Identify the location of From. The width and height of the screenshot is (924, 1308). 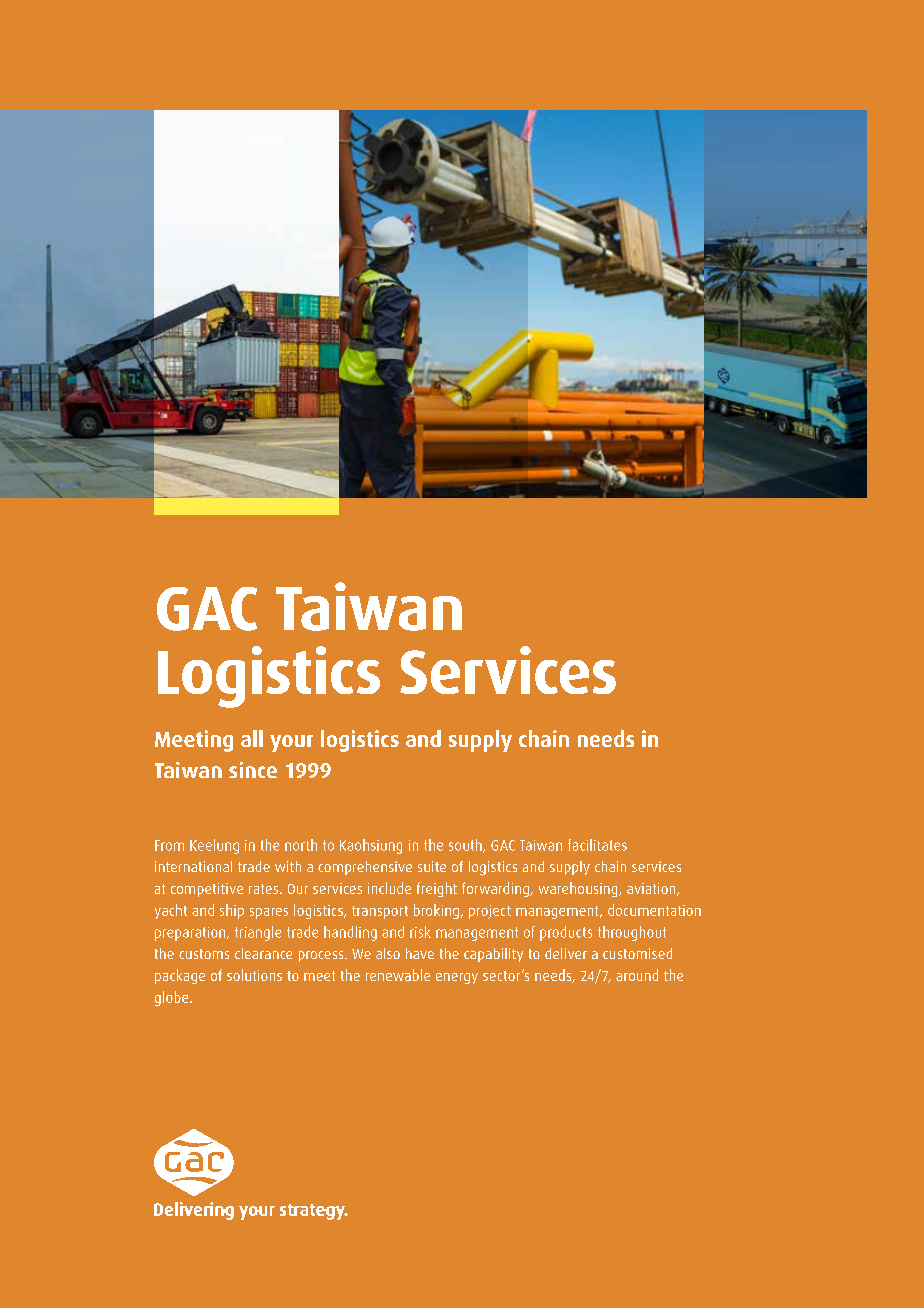
(169, 845).
